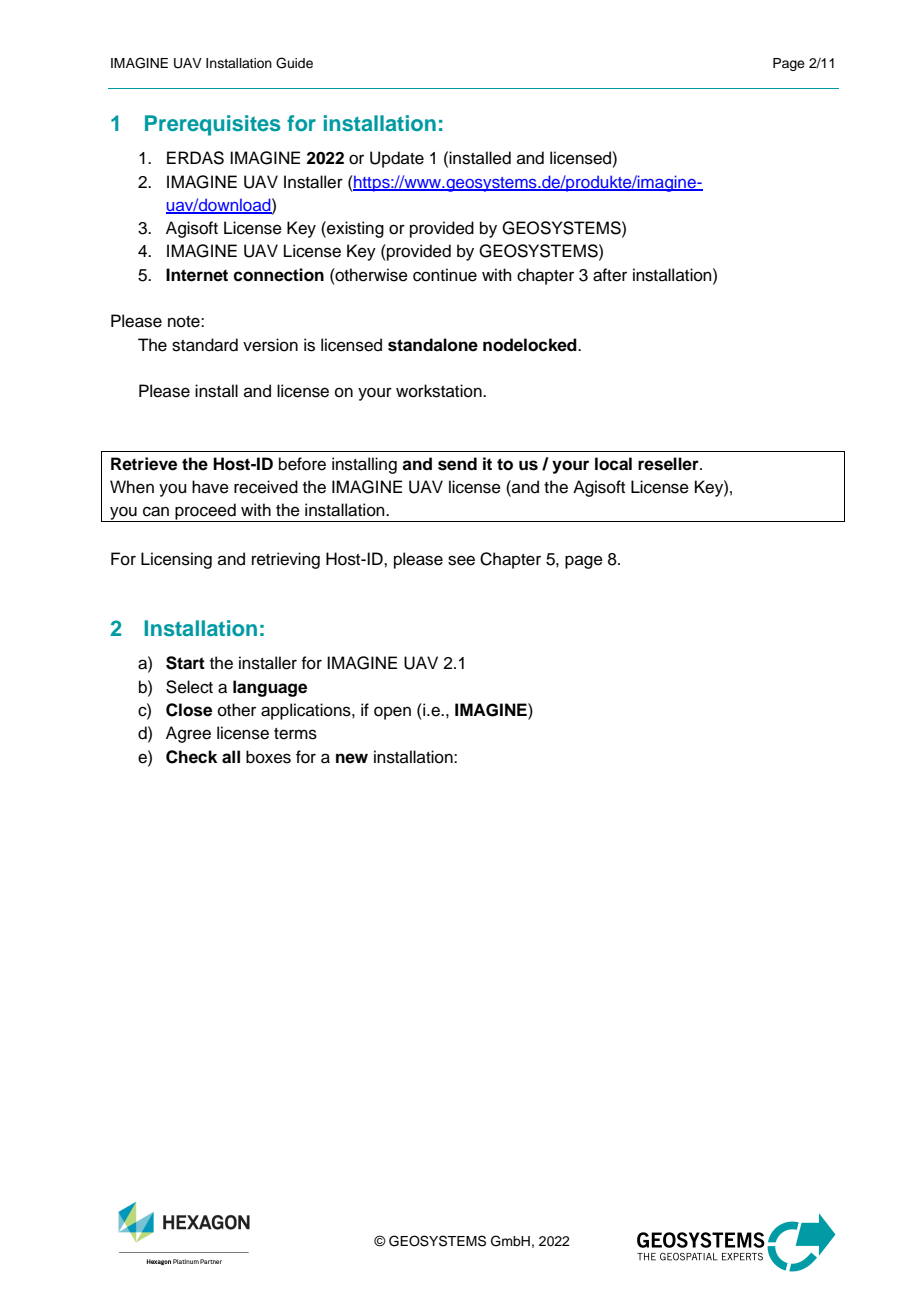  I want to click on workstation, so click(440, 391).
